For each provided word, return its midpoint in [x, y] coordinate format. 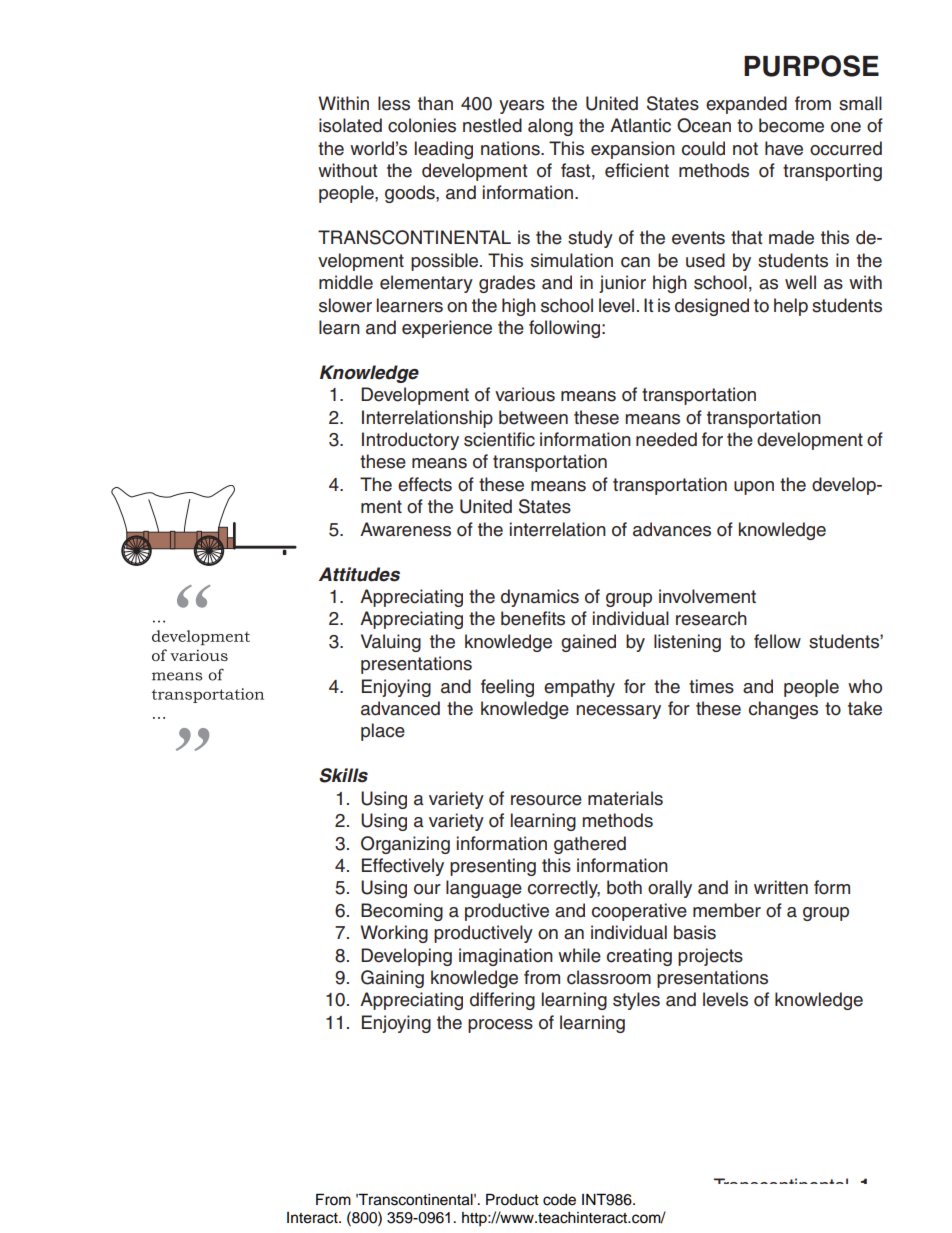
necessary [618, 712]
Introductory [410, 441]
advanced [400, 708]
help [791, 307]
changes [783, 710]
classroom [609, 977]
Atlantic [640, 125]
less [394, 103]
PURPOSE [811, 66]
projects [710, 957]
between [533, 417]
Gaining [392, 979]
